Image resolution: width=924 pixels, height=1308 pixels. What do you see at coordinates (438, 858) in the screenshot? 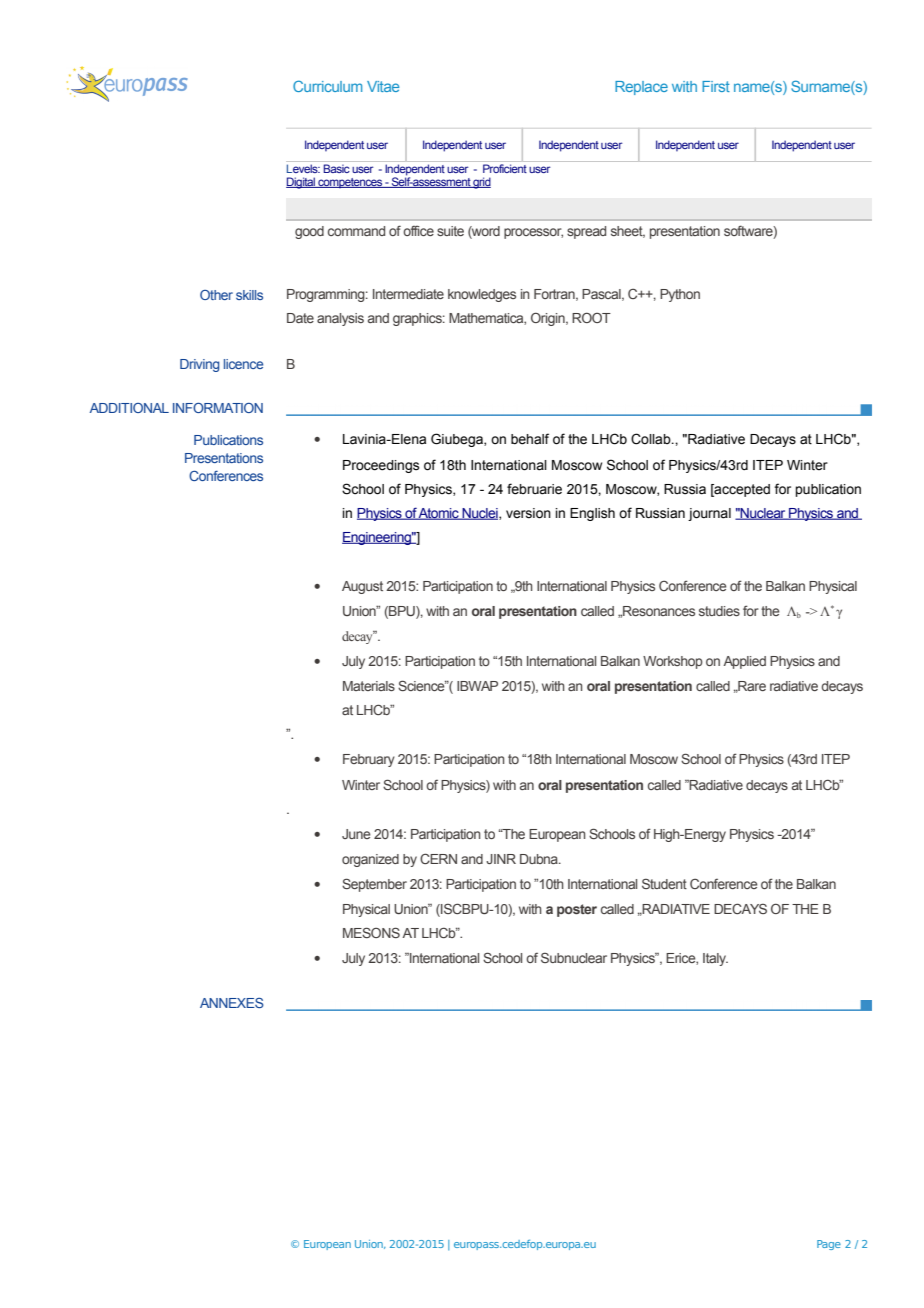
I see `CERN` at bounding box center [438, 858].
